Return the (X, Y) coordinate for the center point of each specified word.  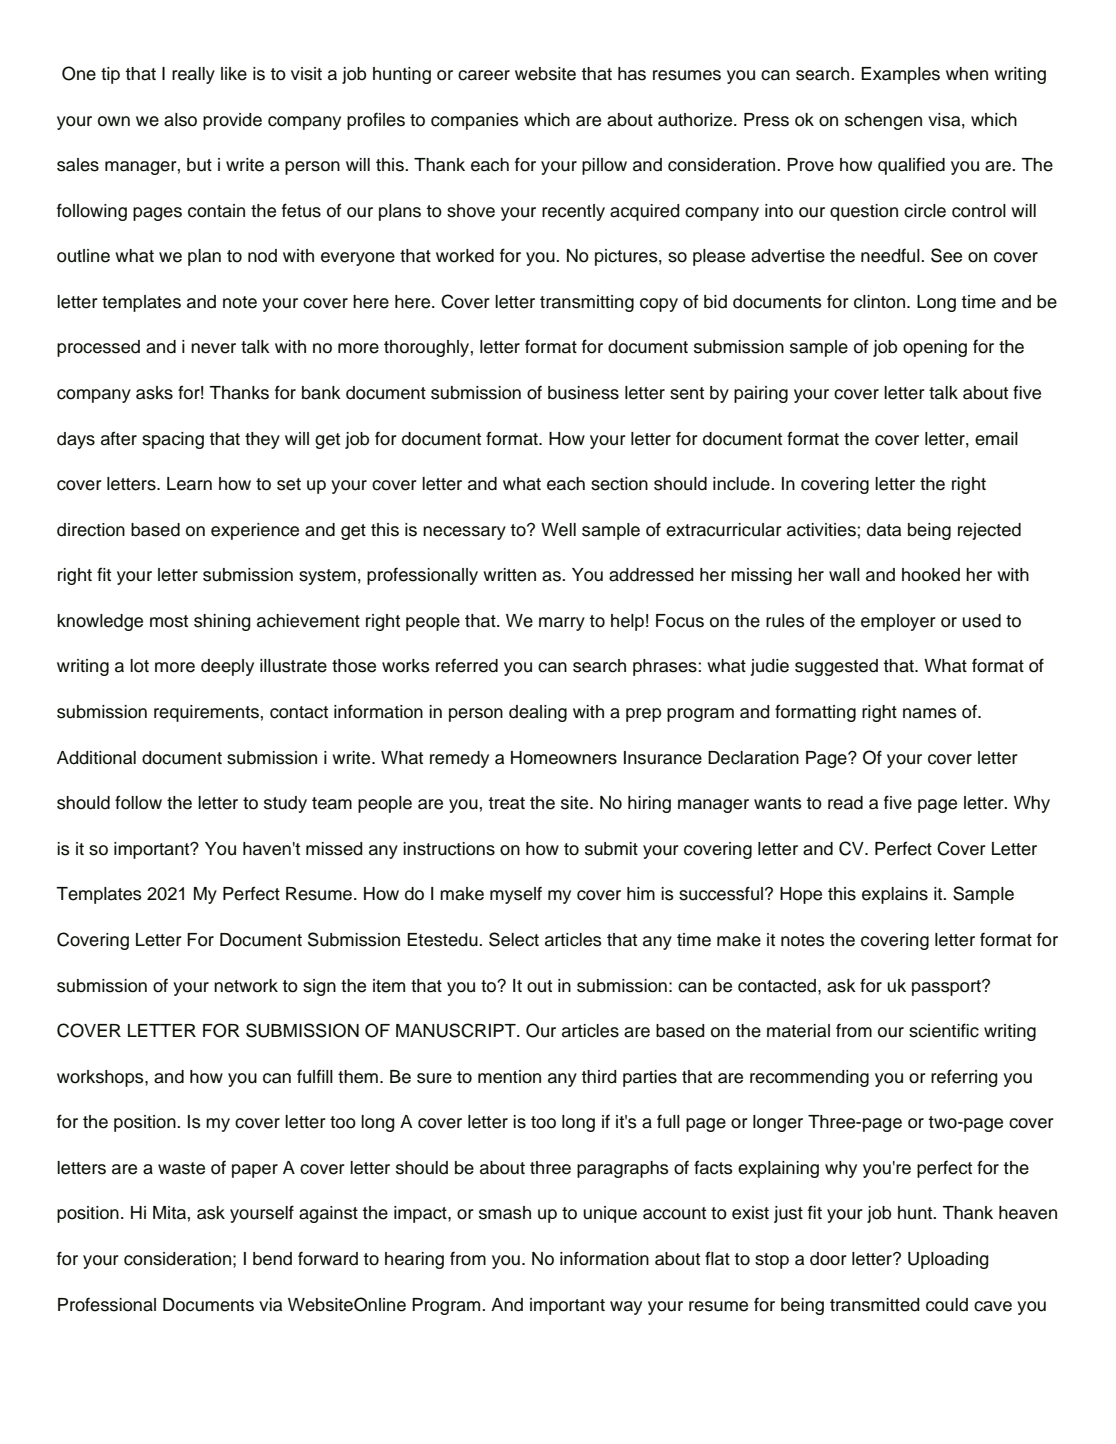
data (884, 530)
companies (475, 121)
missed (334, 849)
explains (895, 895)
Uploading (948, 1260)
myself (516, 895)
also (180, 120)
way (626, 1308)
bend (272, 1259)
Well (558, 530)
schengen (883, 121)
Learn (189, 484)
